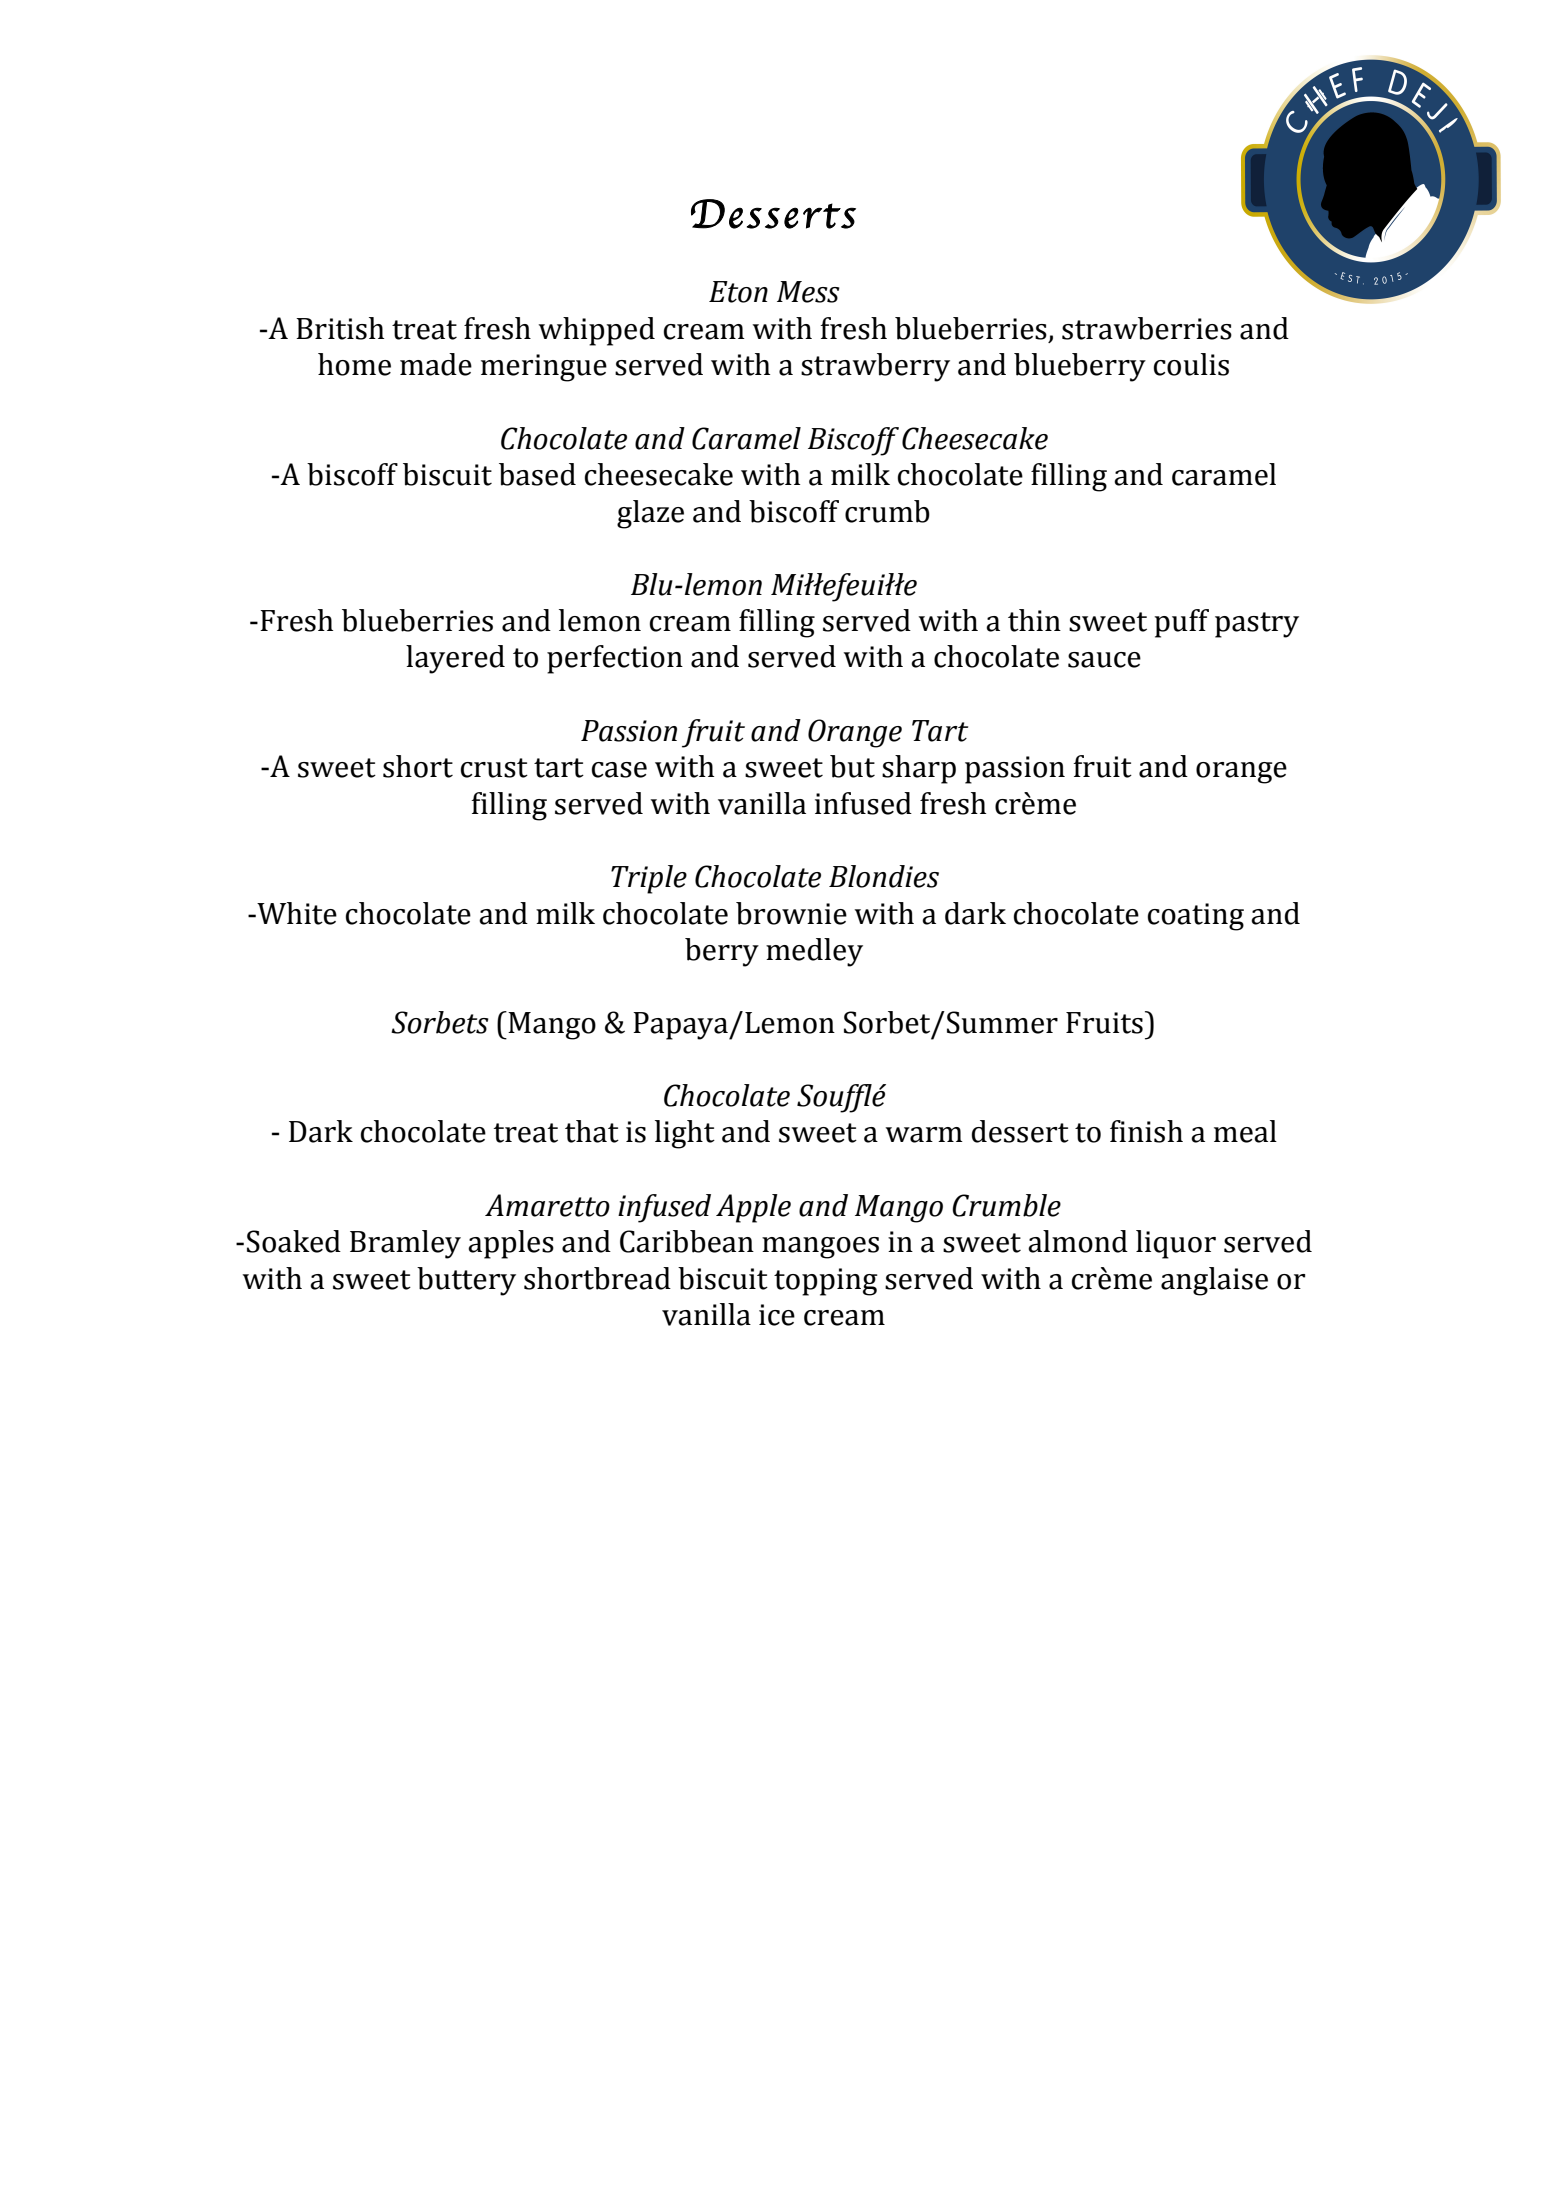 Image resolution: width=1546 pixels, height=2186 pixels. I want to click on Mess, so click(808, 292).
